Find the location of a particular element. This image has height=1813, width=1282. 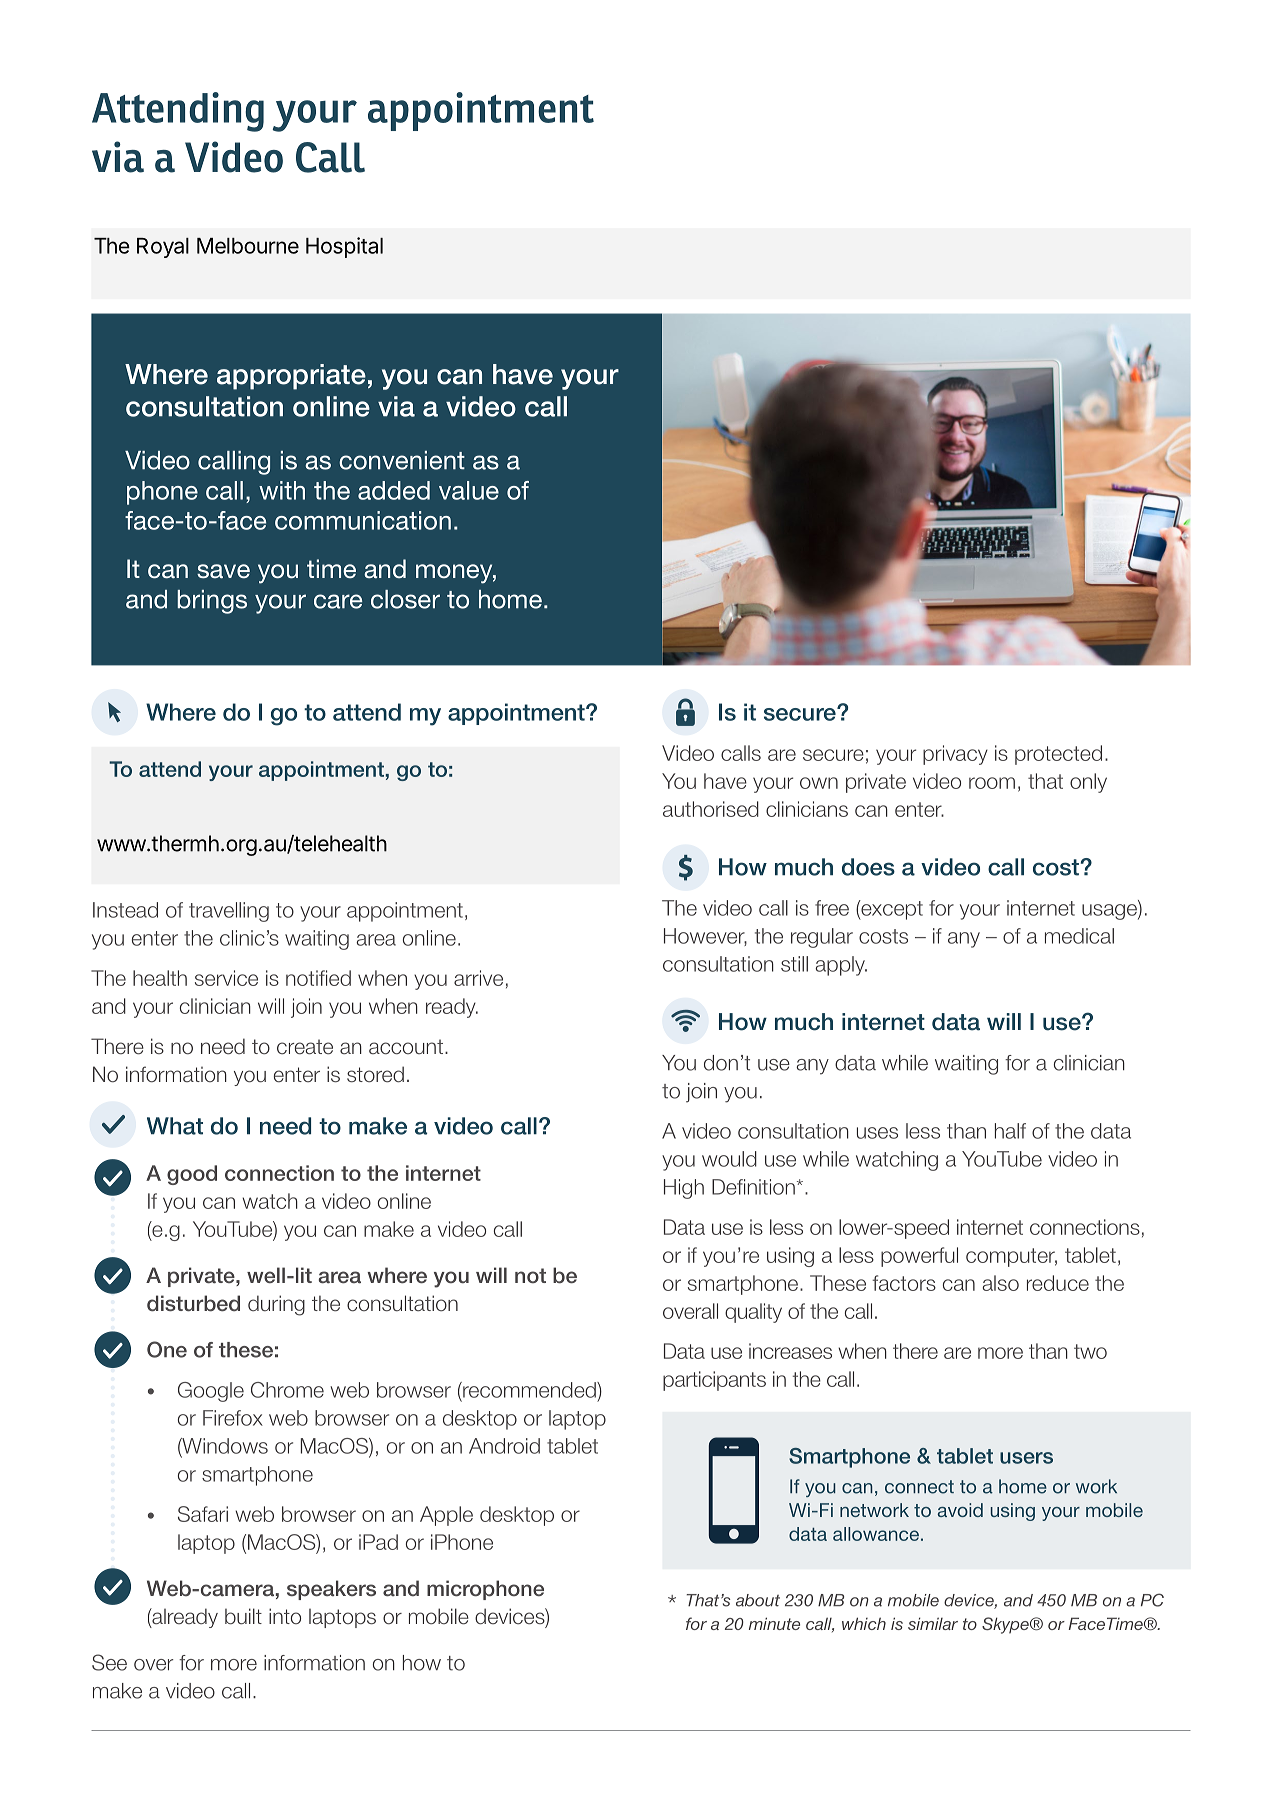

privacy is located at coordinates (955, 755).
